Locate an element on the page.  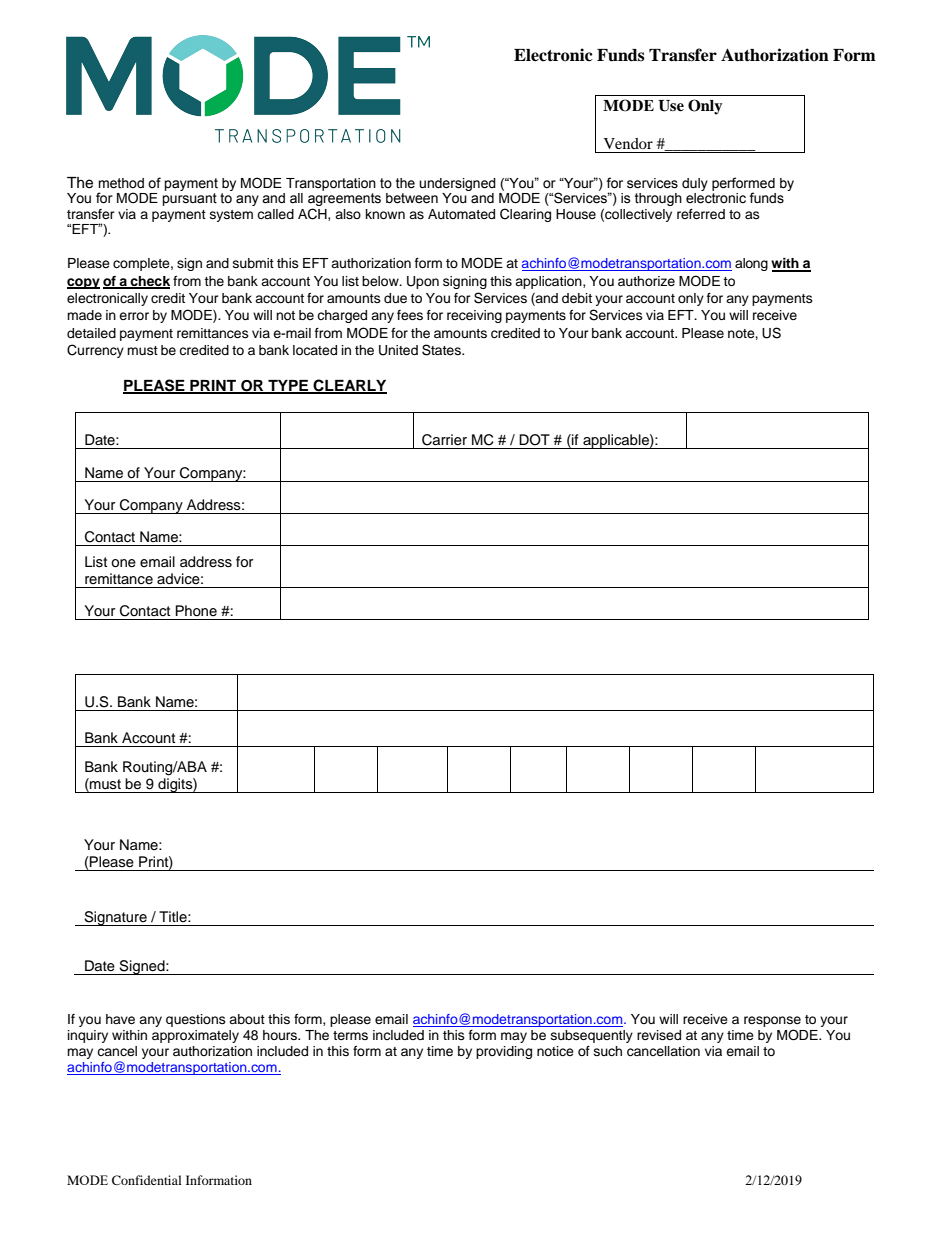
Phone is located at coordinates (196, 610).
